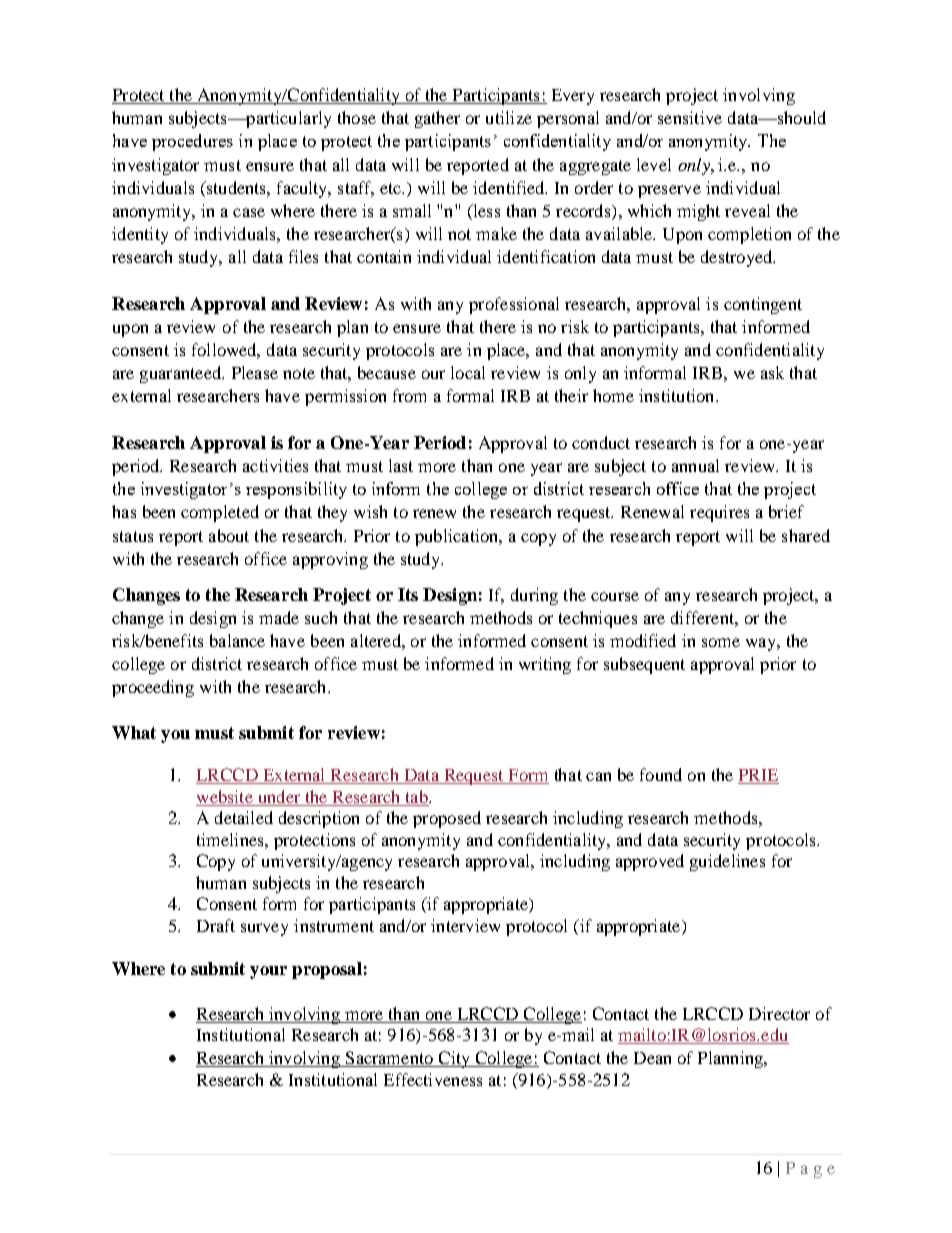 This page has height=1233, width=952. I want to click on sensitive, so click(690, 117).
